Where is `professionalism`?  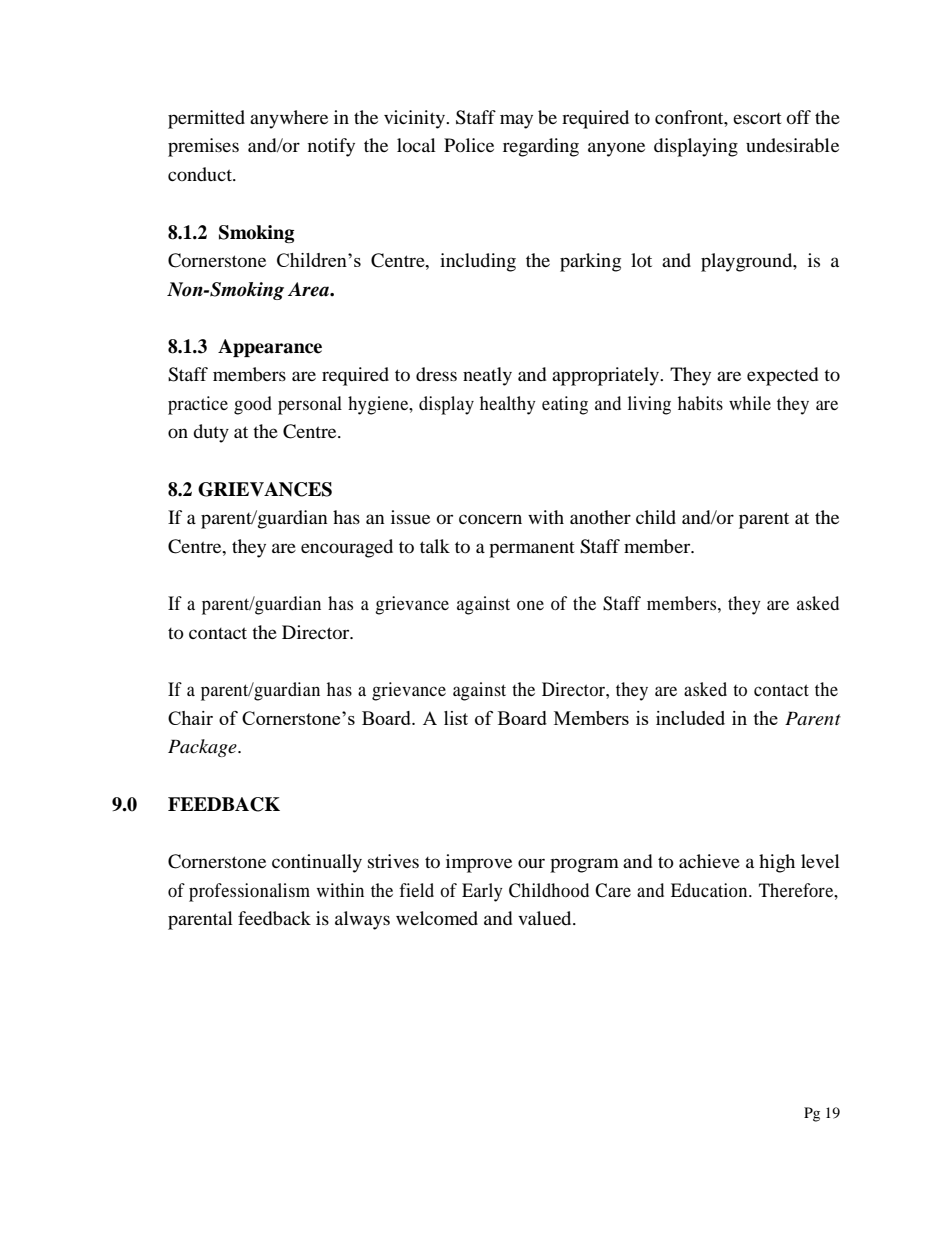 professionalism is located at coordinates (249, 892).
